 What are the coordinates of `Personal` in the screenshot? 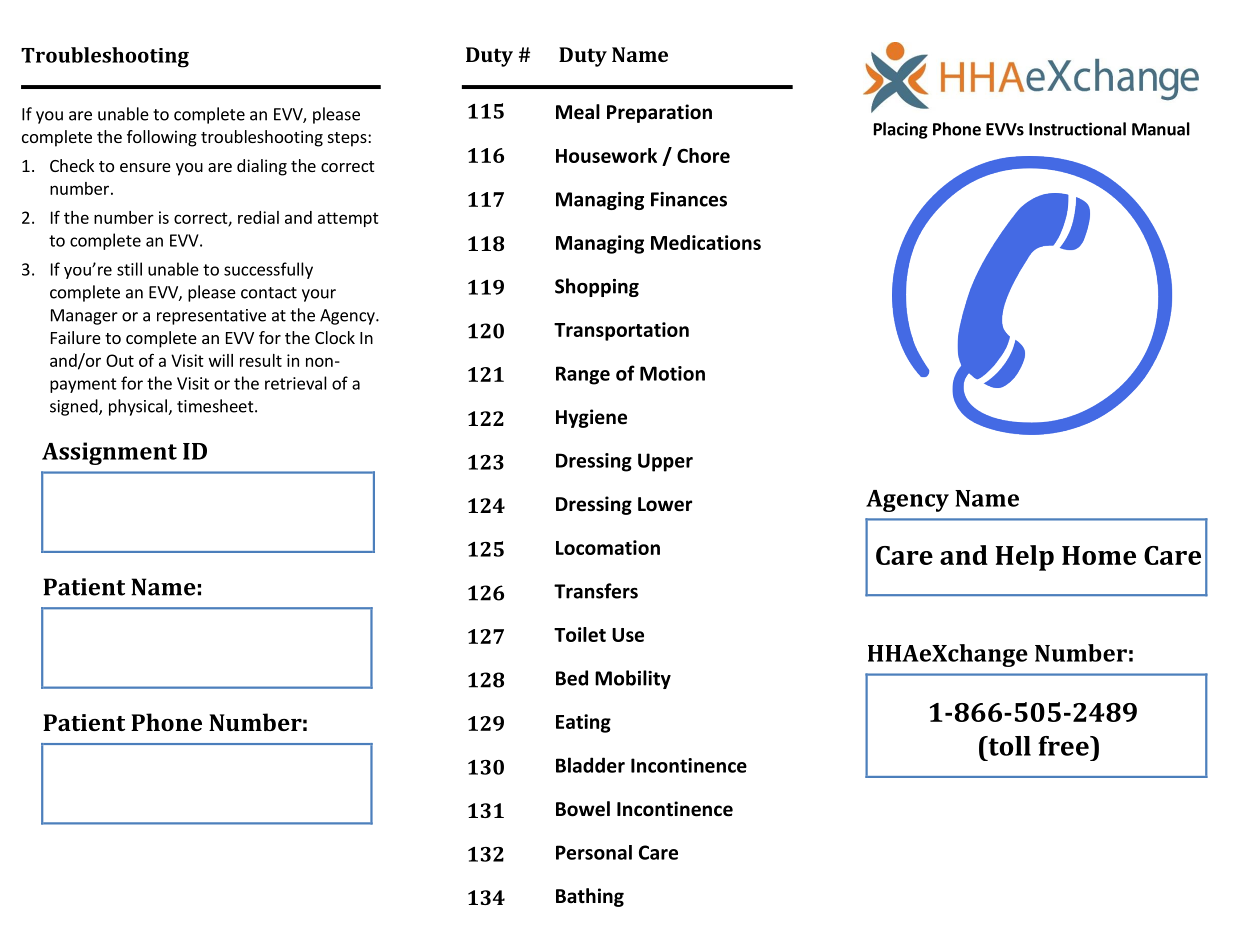 It's located at (594, 852).
